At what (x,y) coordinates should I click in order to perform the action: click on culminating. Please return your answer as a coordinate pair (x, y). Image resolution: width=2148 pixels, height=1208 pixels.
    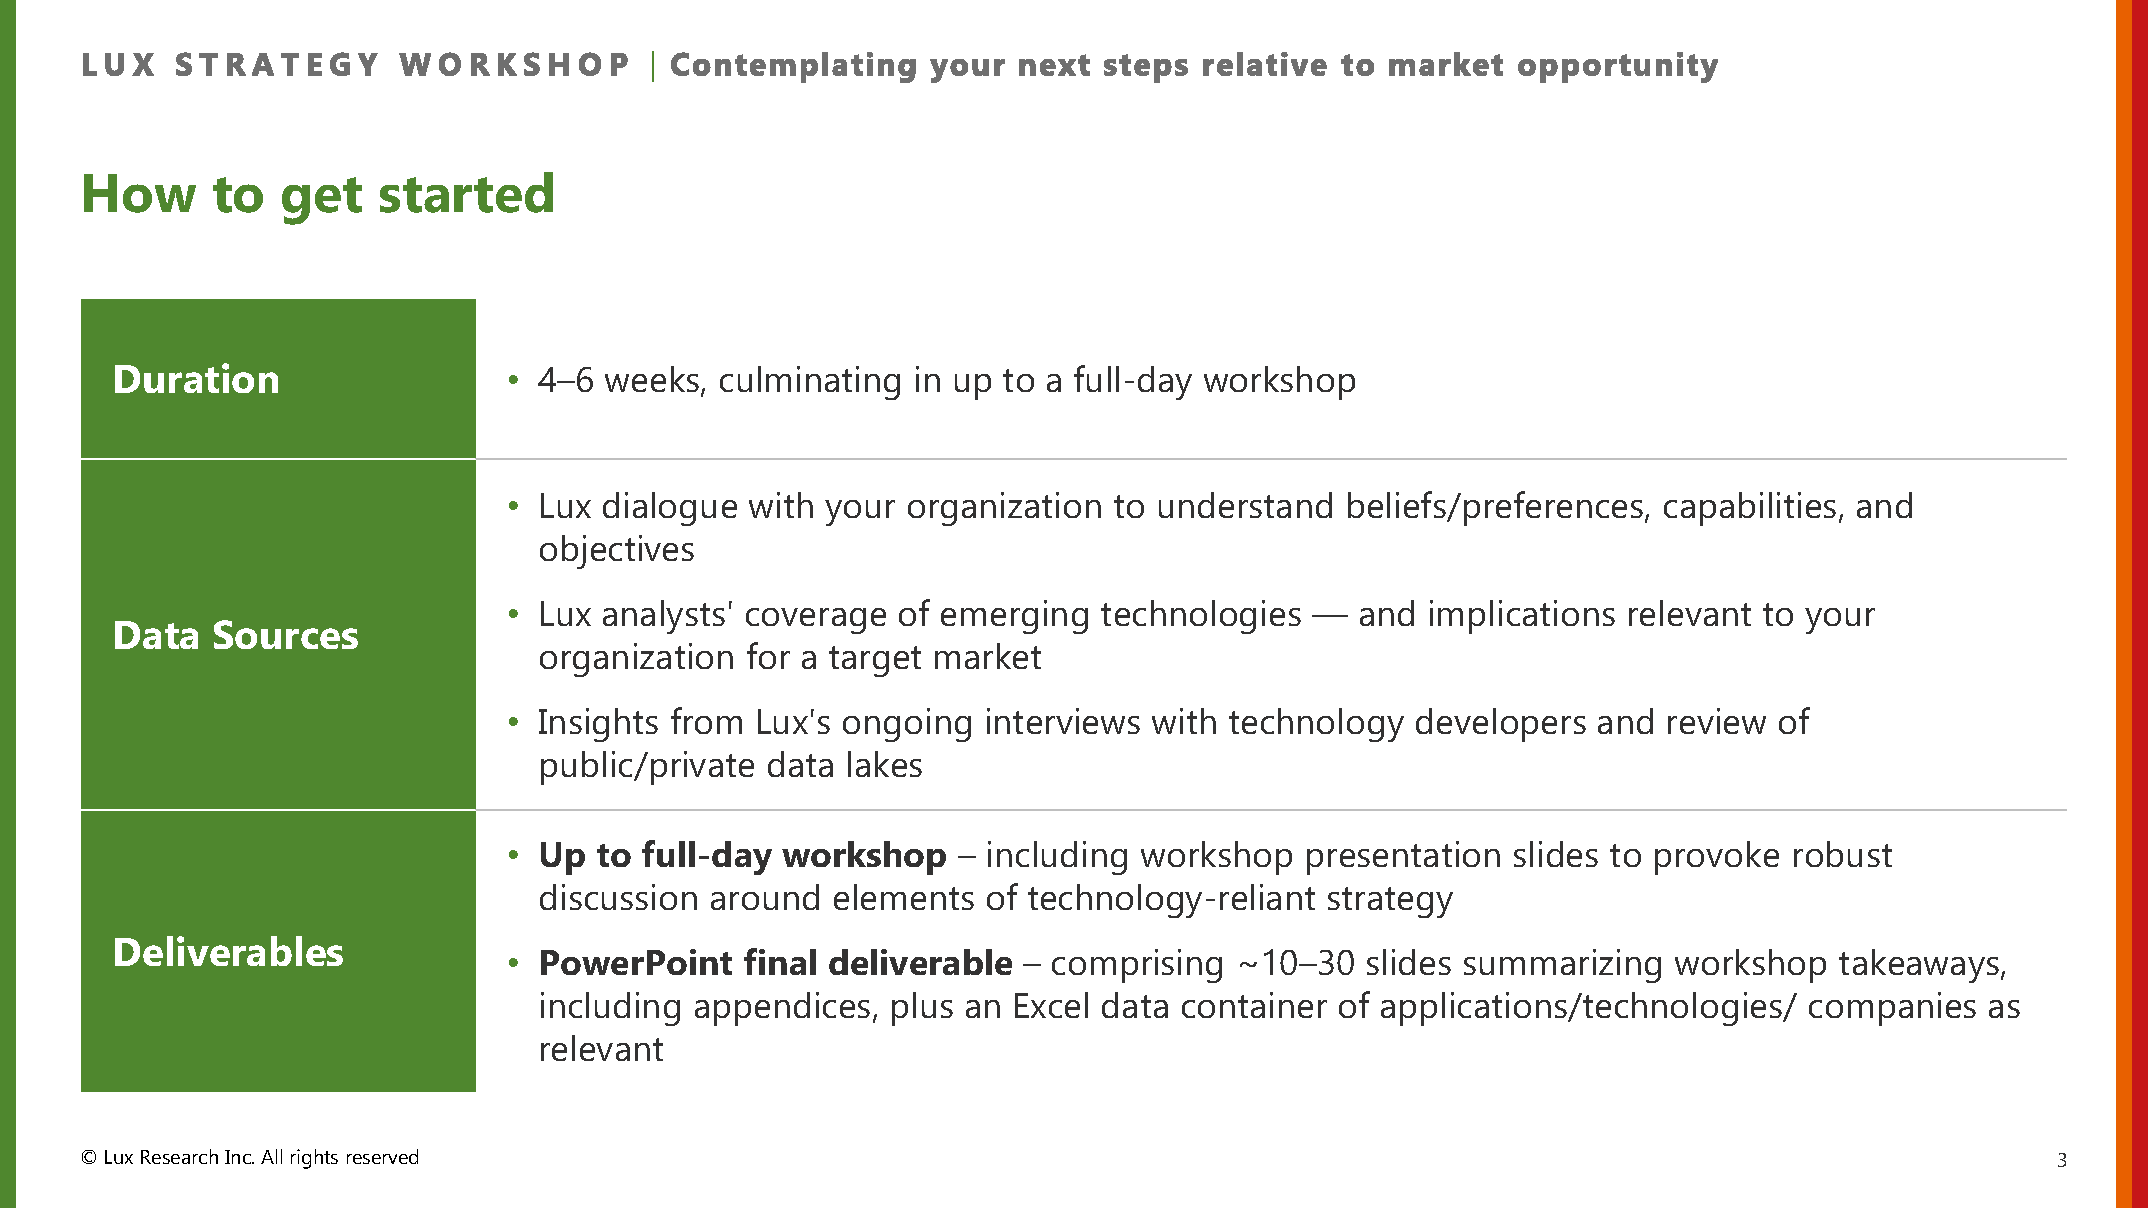
    Looking at the image, I should click on (810, 383).
